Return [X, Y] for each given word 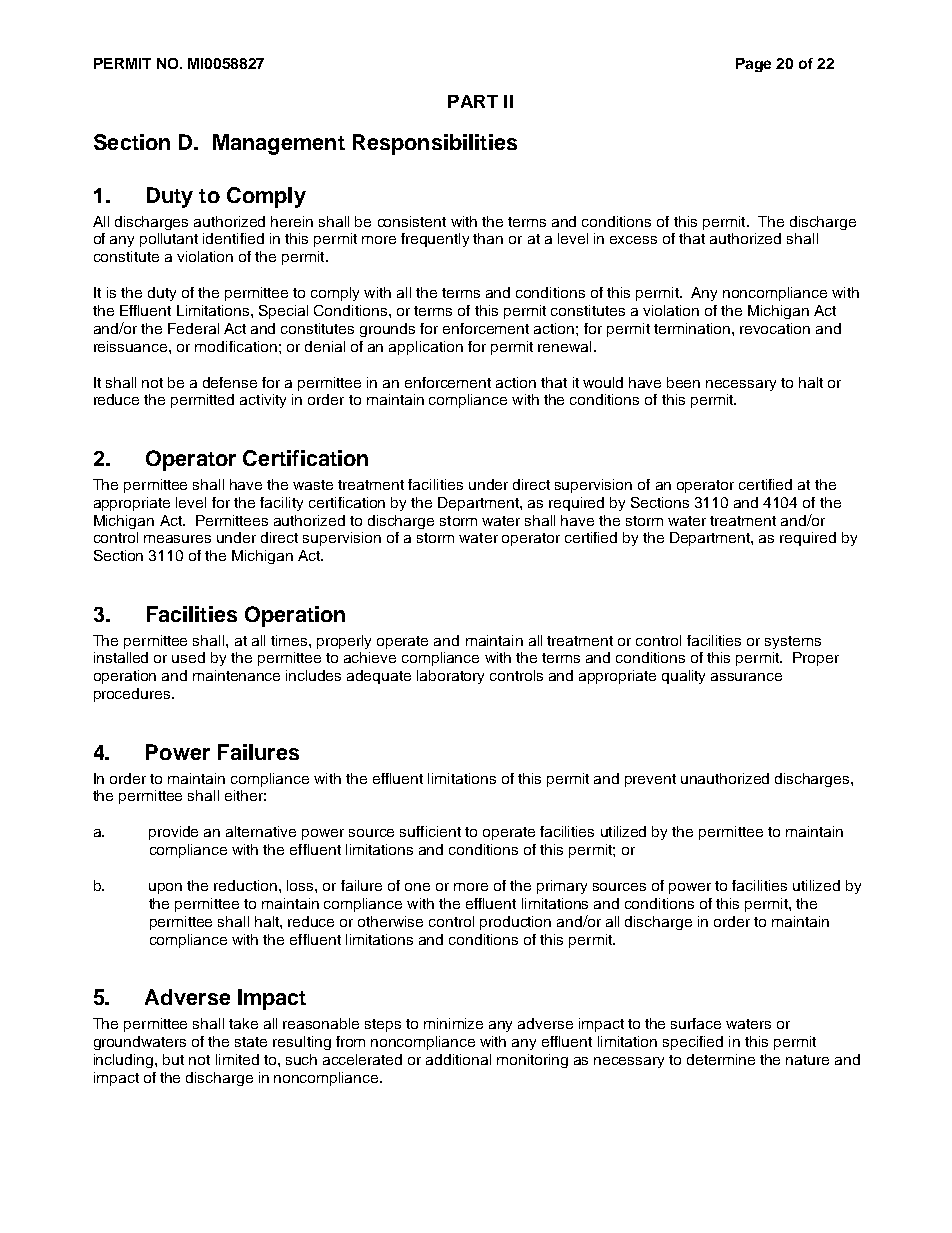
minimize [453, 1023]
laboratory [450, 677]
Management [279, 144]
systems [793, 642]
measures [177, 539]
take [243, 1023]
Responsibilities [435, 144]
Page [753, 65]
